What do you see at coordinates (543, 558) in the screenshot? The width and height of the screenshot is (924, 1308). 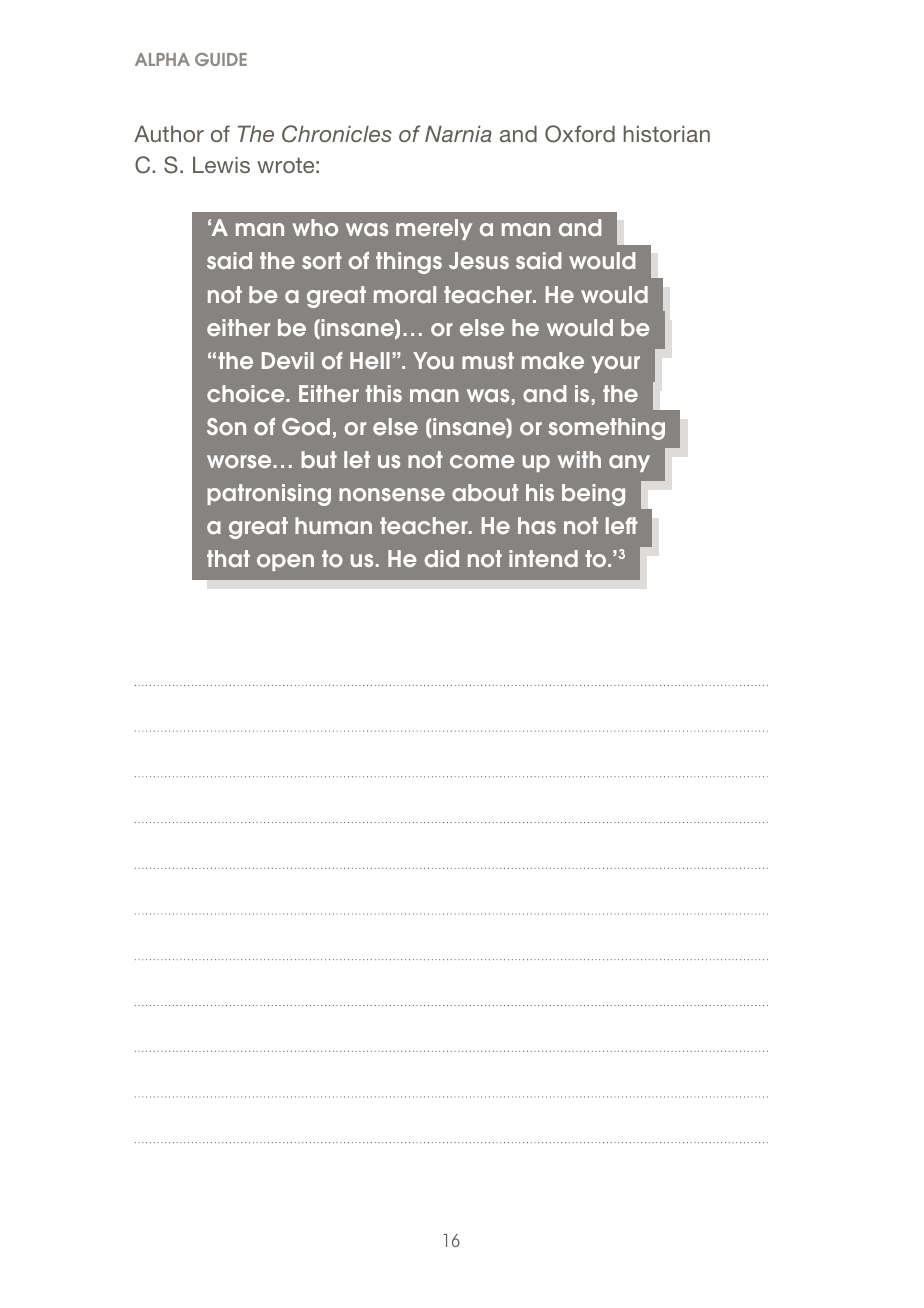 I see `intend` at bounding box center [543, 558].
